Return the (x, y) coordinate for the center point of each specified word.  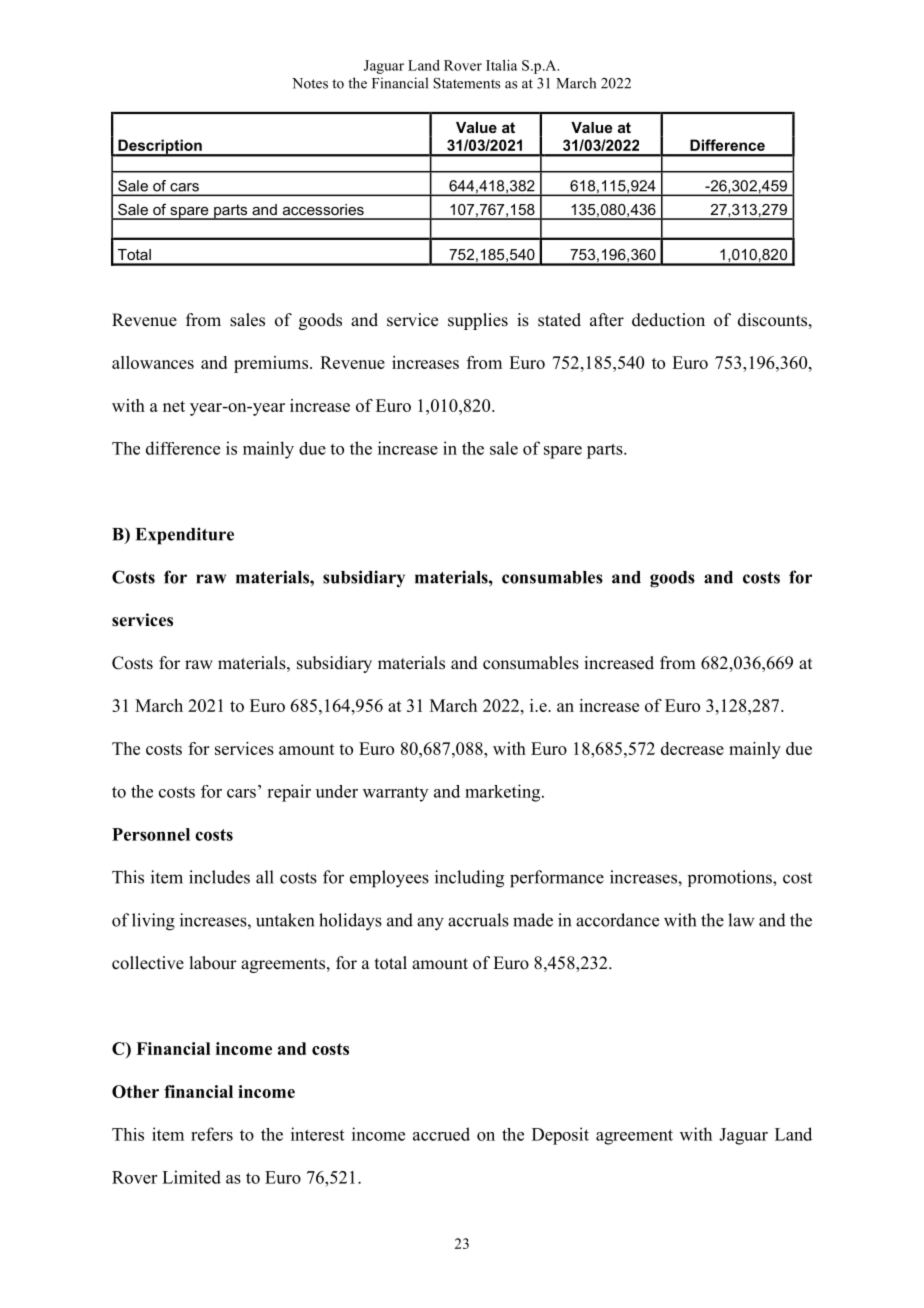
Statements (466, 83)
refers (212, 1134)
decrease (692, 748)
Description (160, 147)
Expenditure (185, 536)
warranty (395, 794)
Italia (501, 65)
